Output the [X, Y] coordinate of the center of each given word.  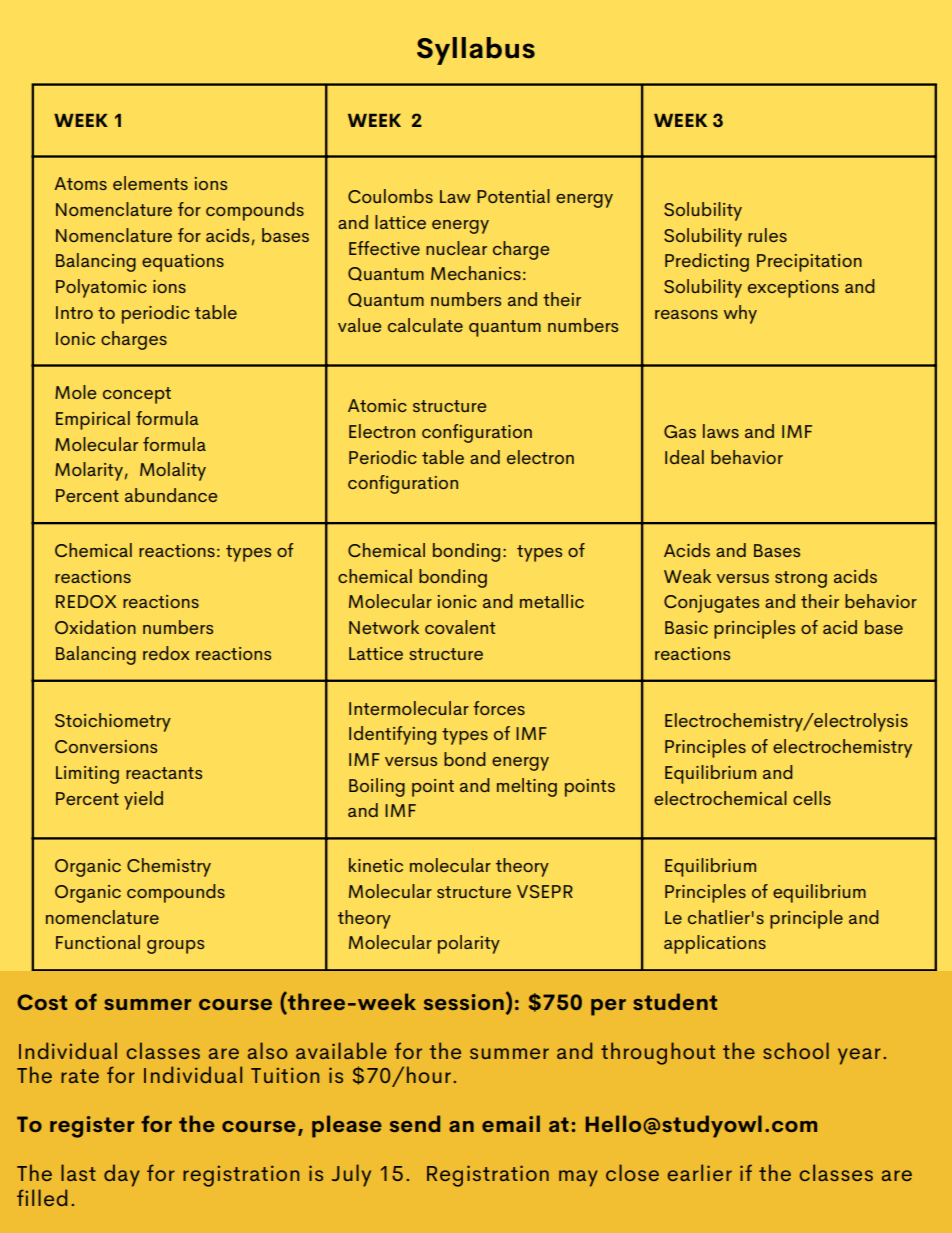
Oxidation [95, 627]
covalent [460, 627]
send [415, 1123]
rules [767, 235]
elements [150, 183]
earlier [700, 1172]
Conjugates [711, 604]
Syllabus [476, 51]
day [122, 1175]
